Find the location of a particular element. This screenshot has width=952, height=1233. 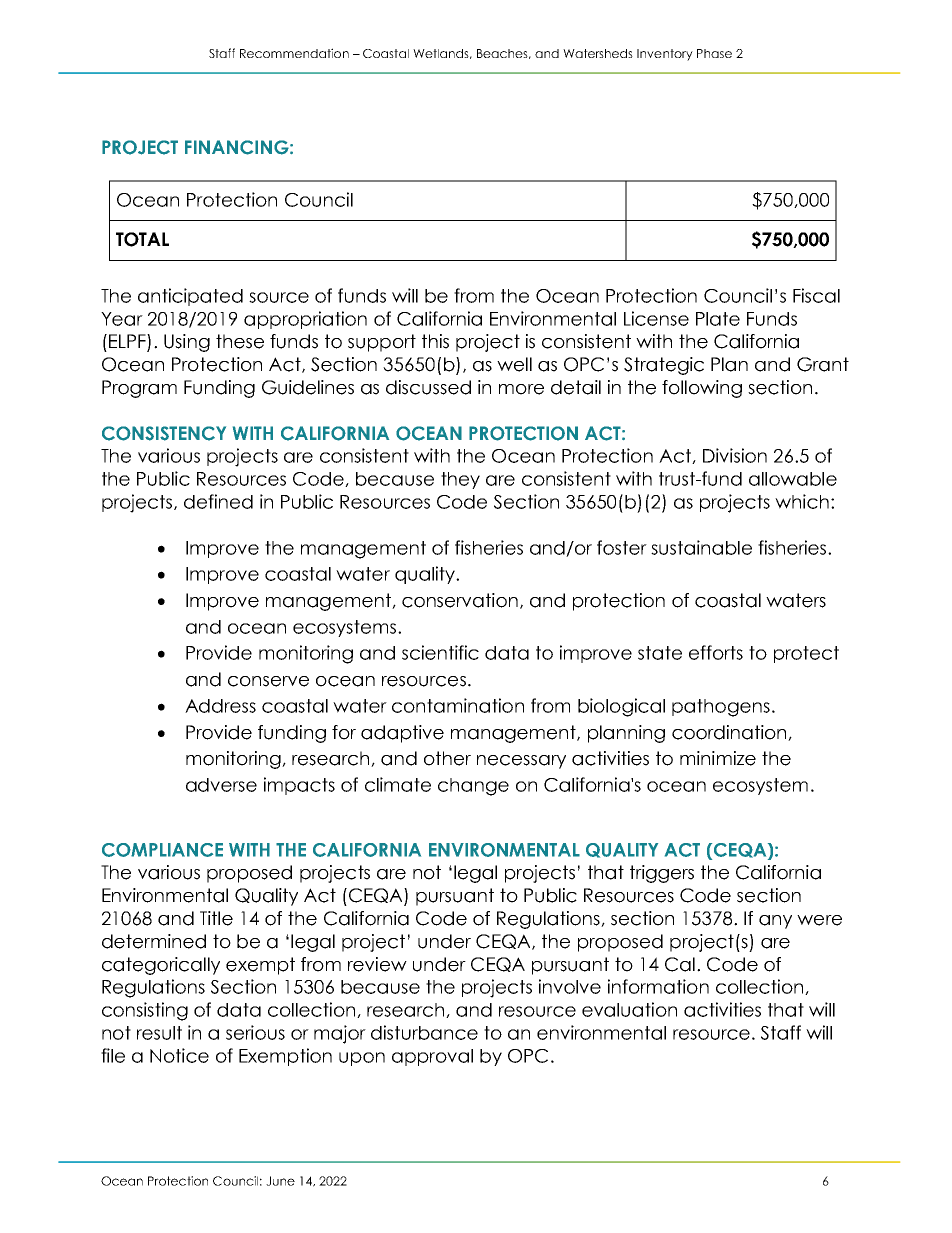

minimize is located at coordinates (718, 758).
